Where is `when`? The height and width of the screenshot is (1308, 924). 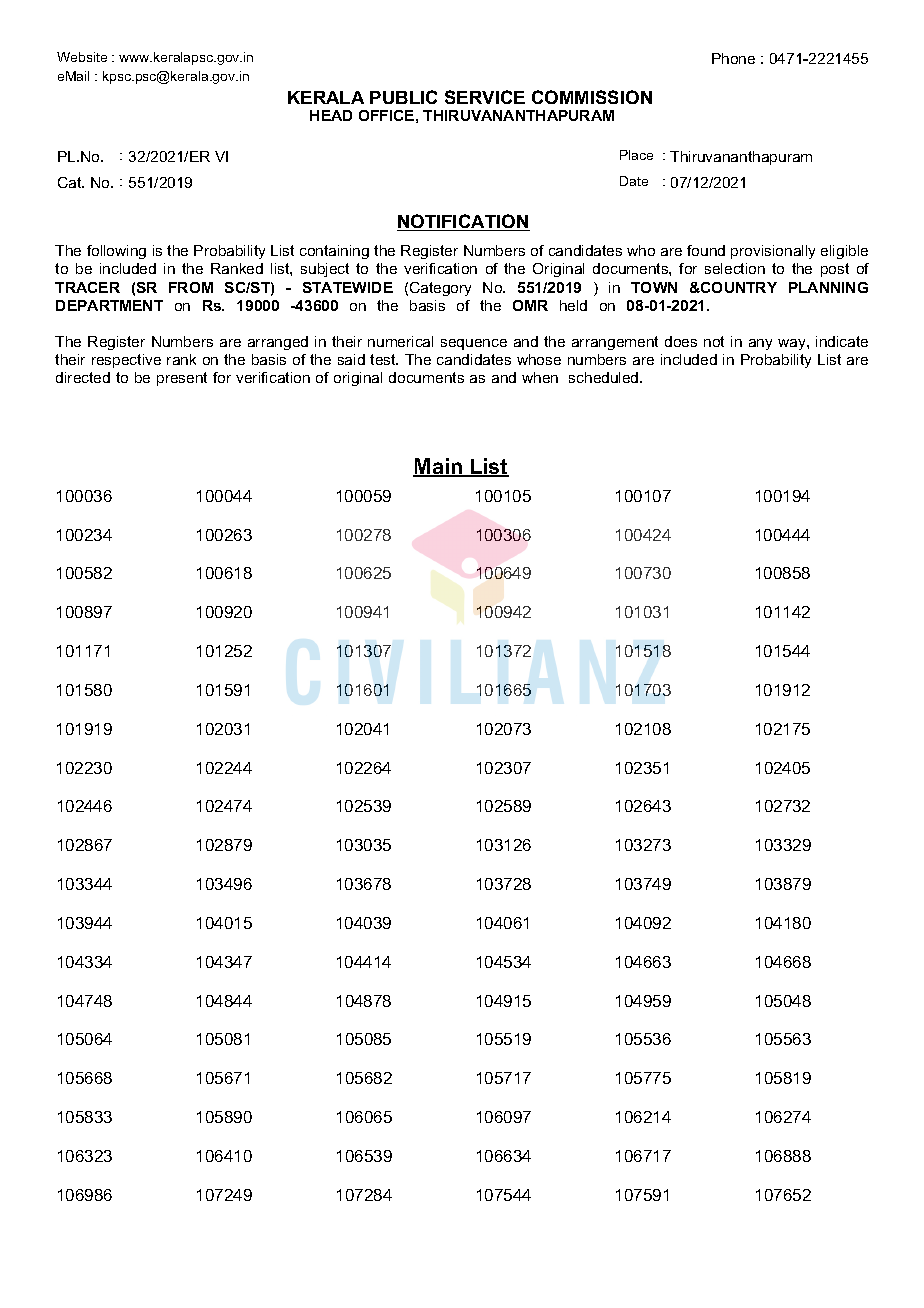 when is located at coordinates (540, 377).
